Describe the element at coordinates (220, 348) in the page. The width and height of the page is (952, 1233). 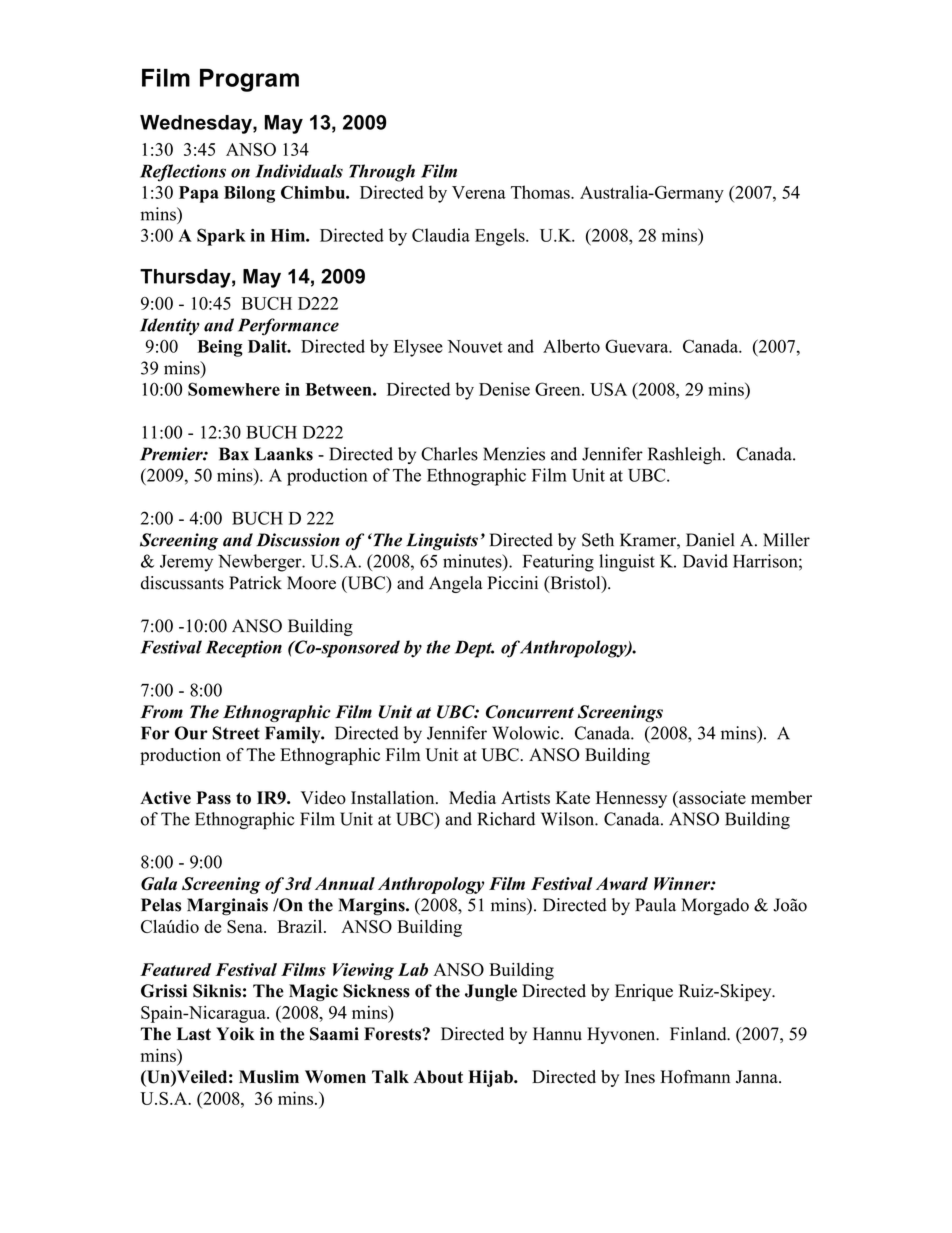
I see `Being` at that location.
